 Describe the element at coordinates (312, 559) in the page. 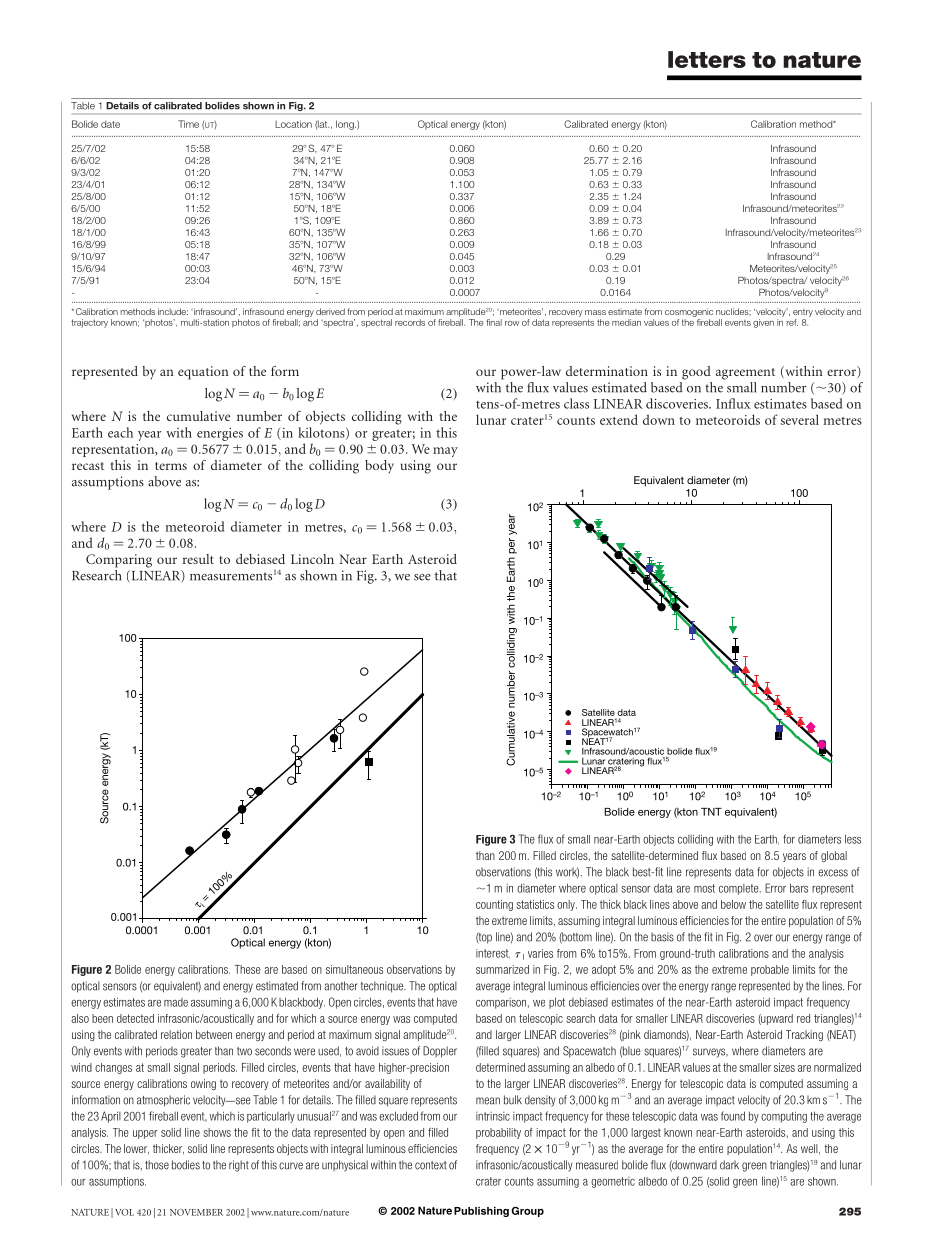

I see `Lincoln` at that location.
